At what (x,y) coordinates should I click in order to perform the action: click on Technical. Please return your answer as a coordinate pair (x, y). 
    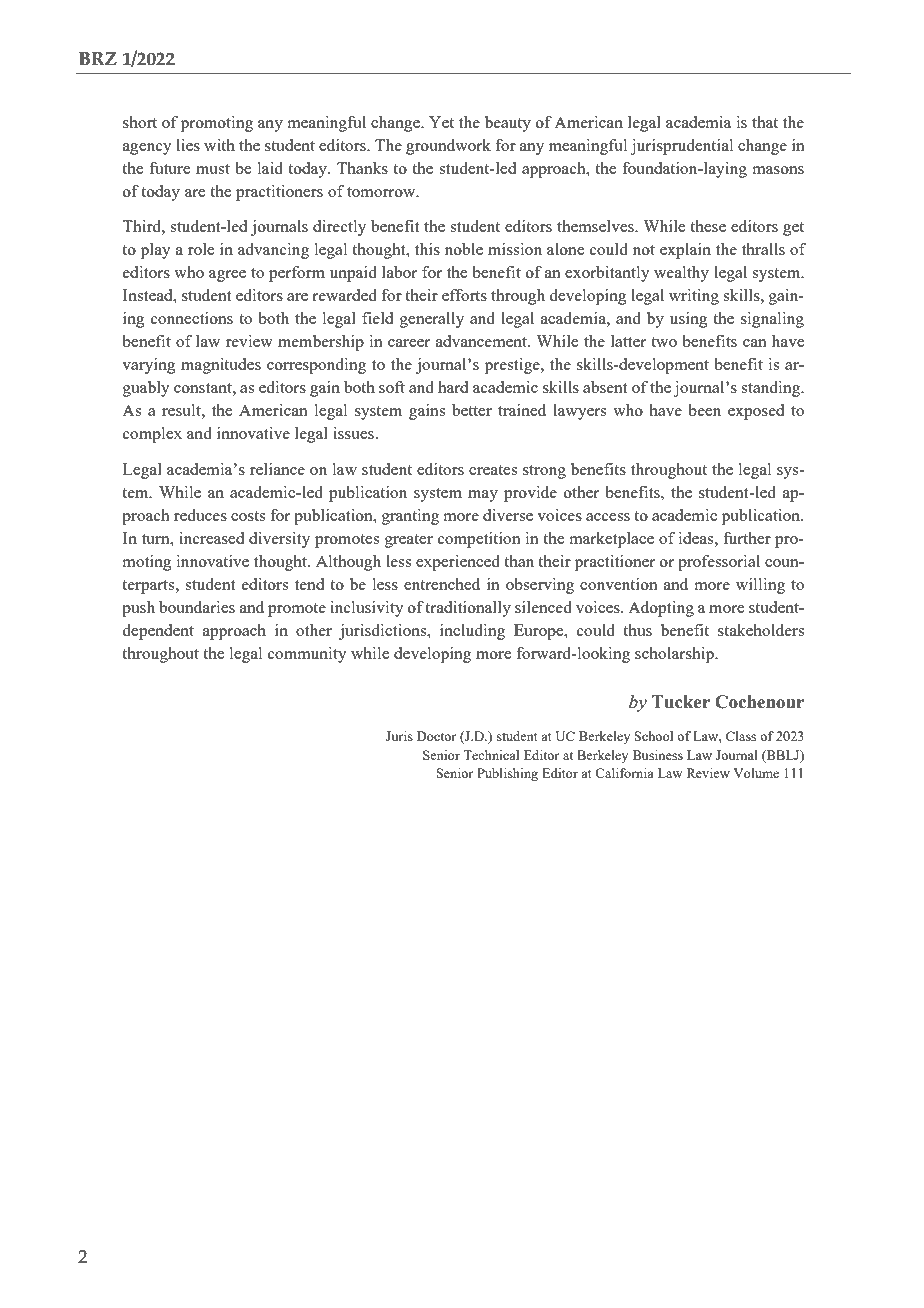
    Looking at the image, I should click on (491, 755).
